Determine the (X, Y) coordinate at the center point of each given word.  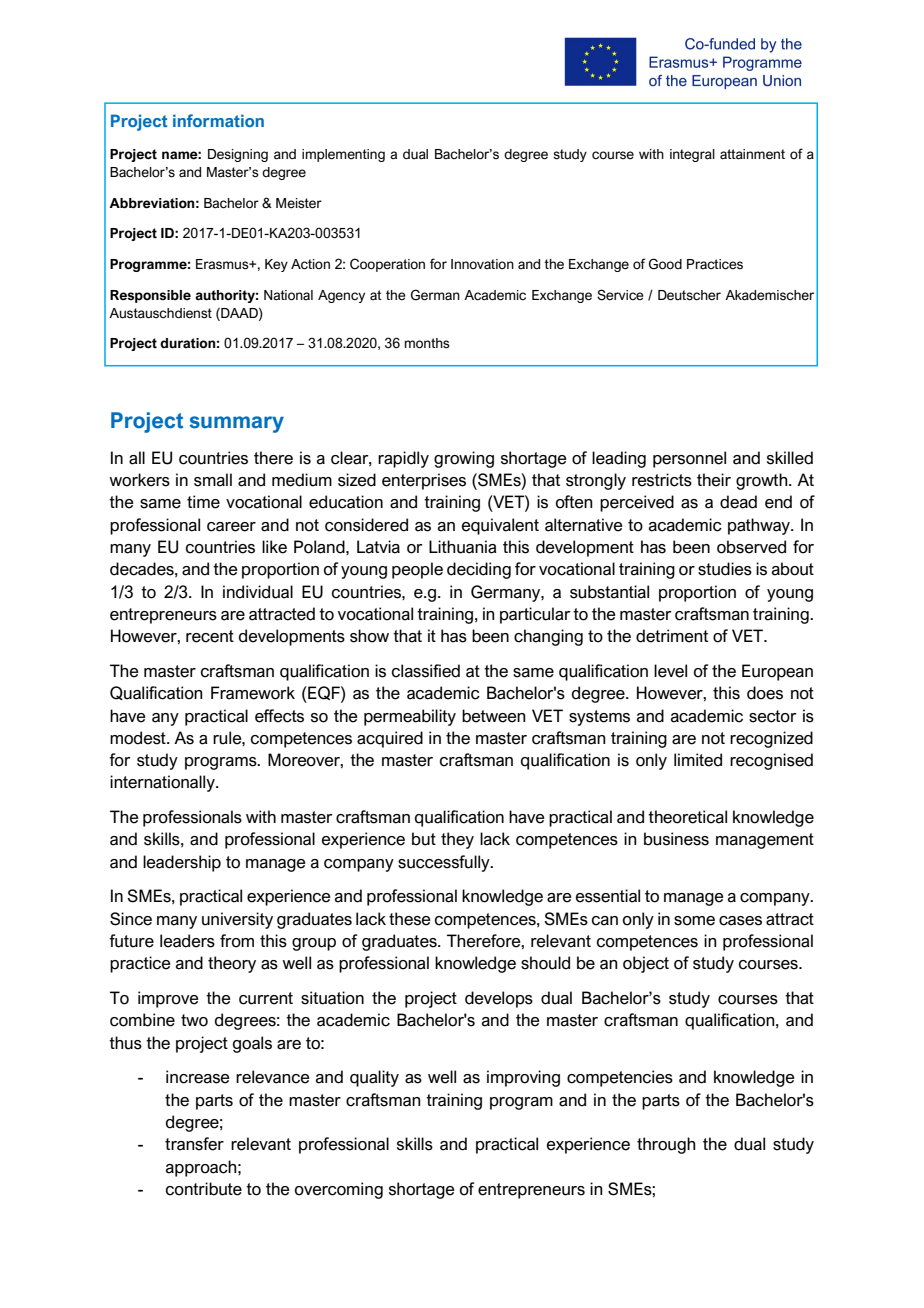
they (457, 840)
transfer (194, 1144)
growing (464, 459)
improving (523, 1078)
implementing (343, 155)
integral (692, 155)
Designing (238, 155)
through (666, 1145)
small (213, 480)
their (714, 480)
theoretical (687, 817)
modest (139, 738)
